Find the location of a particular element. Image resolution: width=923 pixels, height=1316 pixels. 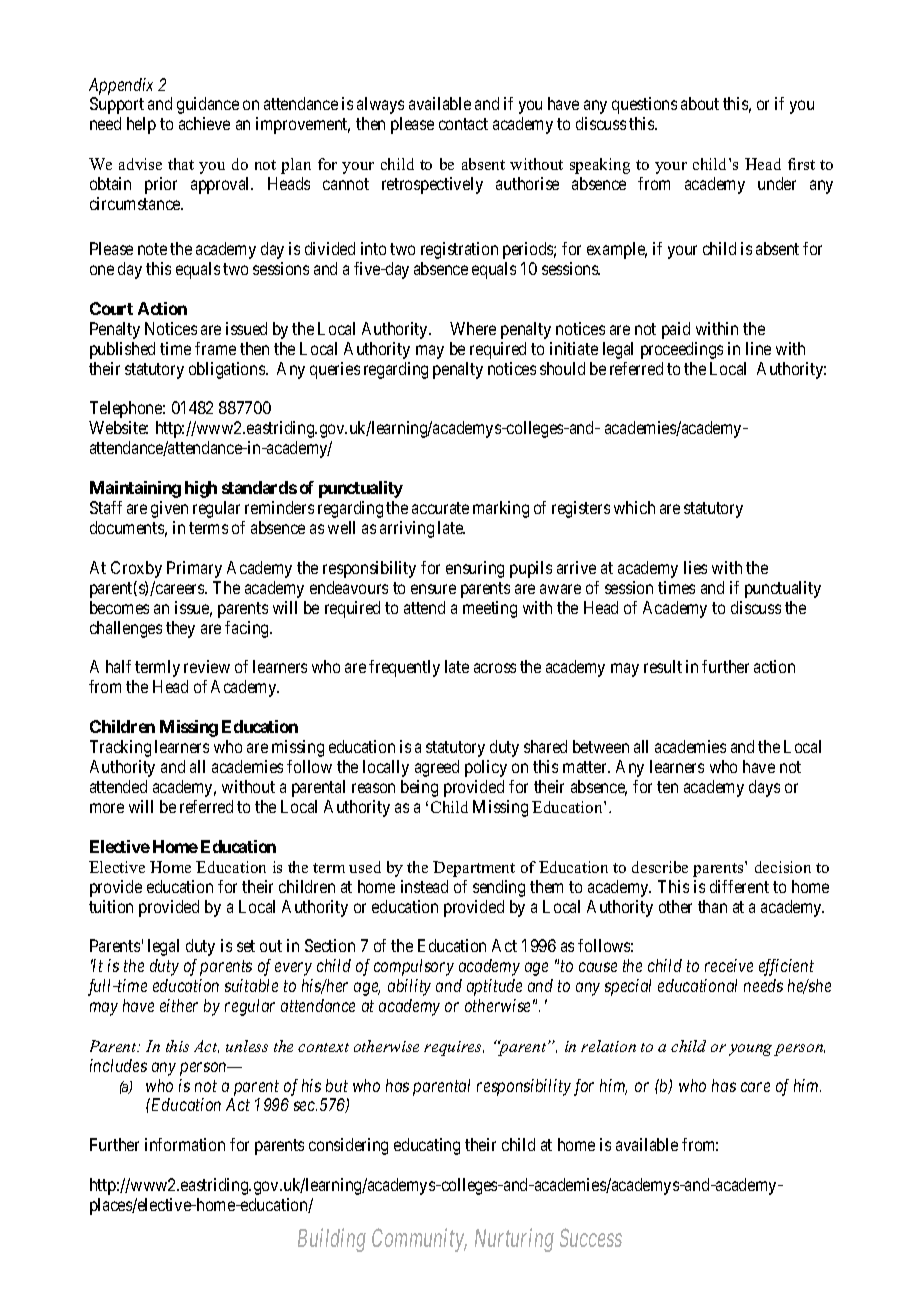

Nurturing is located at coordinates (514, 1240).
